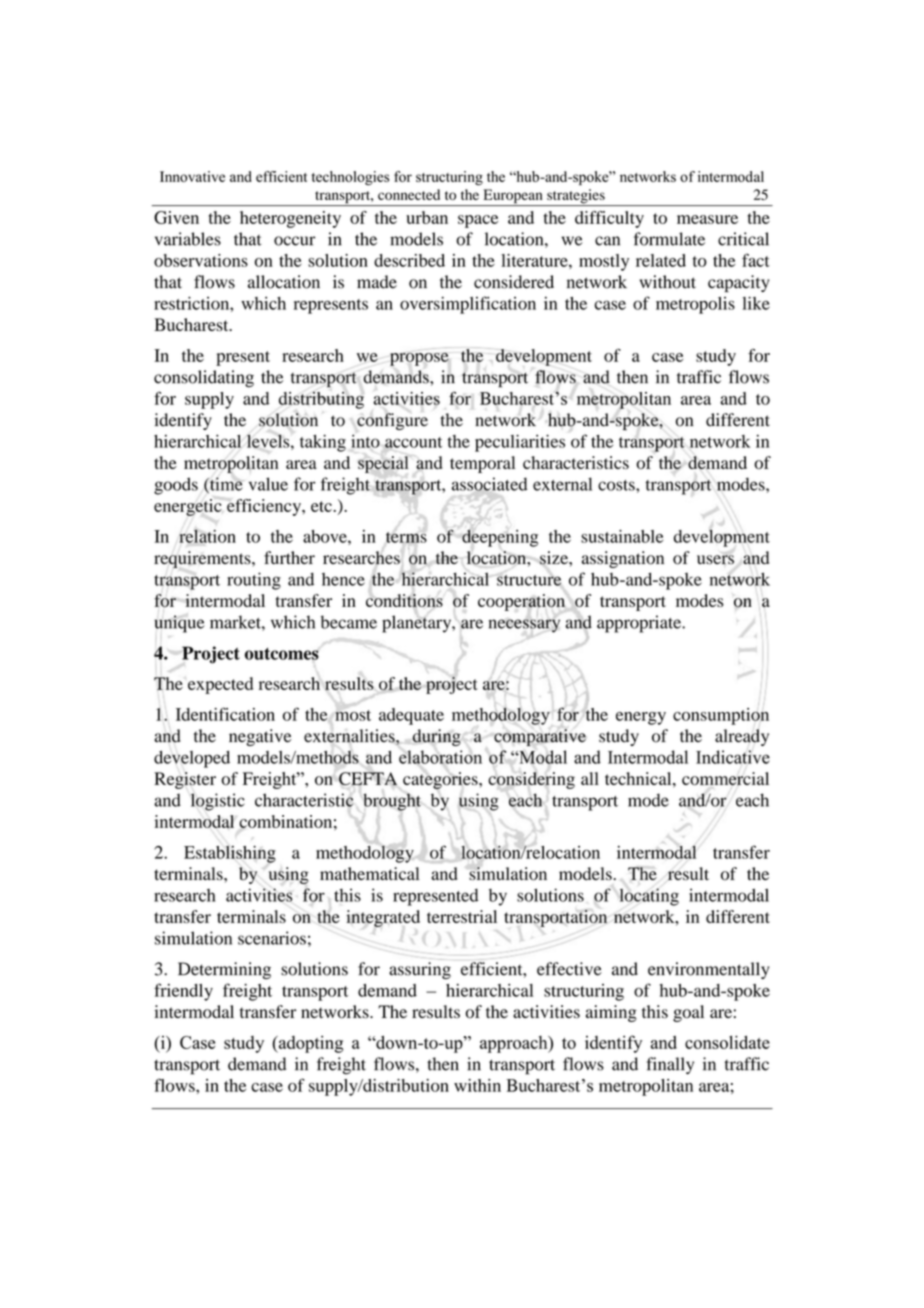  I want to click on adopting, so click(309, 1044).
